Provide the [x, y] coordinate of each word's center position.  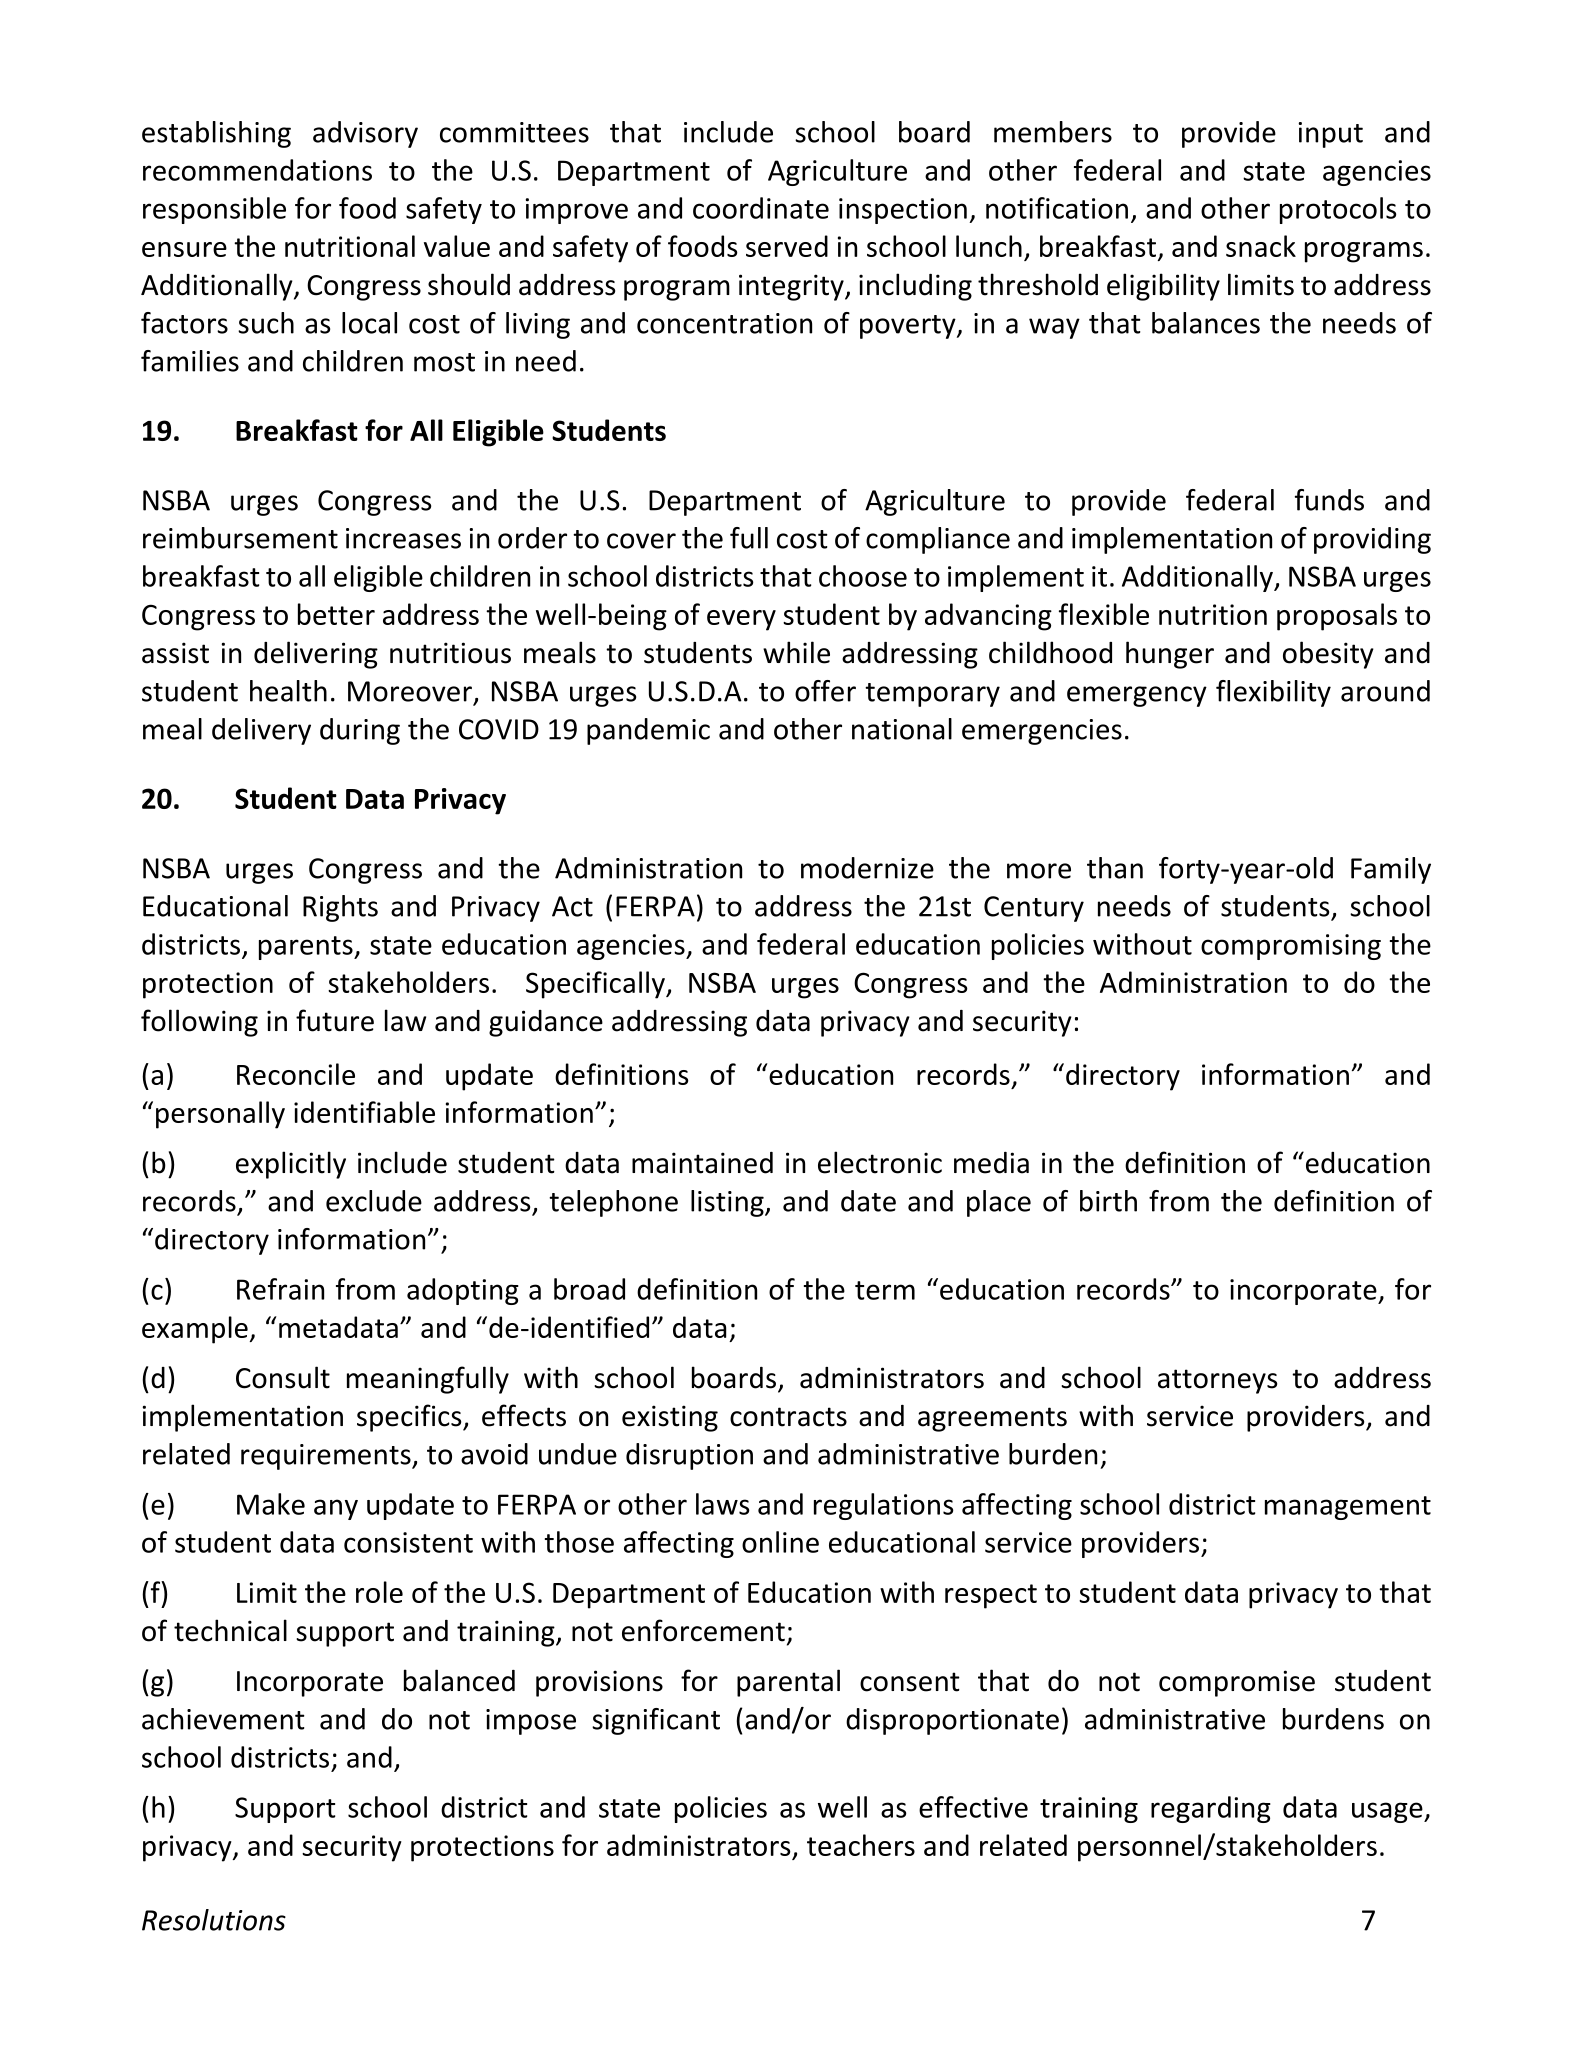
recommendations [257, 170]
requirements [327, 1457]
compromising [1291, 947]
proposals [1337, 617]
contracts [788, 1417]
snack [1261, 246]
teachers [861, 1845]
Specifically [596, 985]
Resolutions [214, 1920]
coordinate [761, 208]
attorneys [1217, 1381]
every [741, 620]
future [335, 1020]
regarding [1211, 1809]
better [336, 614]
